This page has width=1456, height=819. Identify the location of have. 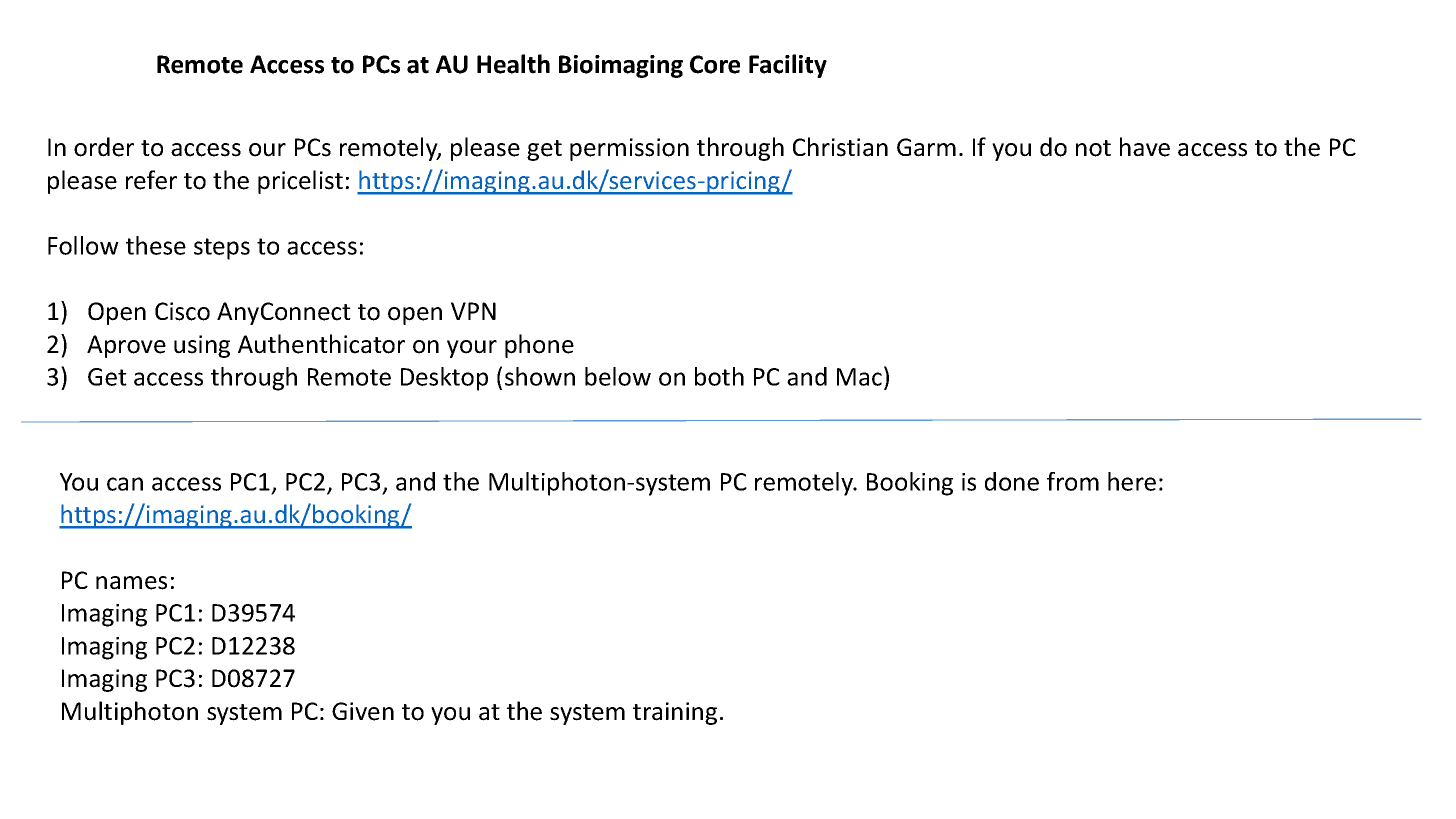
(1145, 147).
